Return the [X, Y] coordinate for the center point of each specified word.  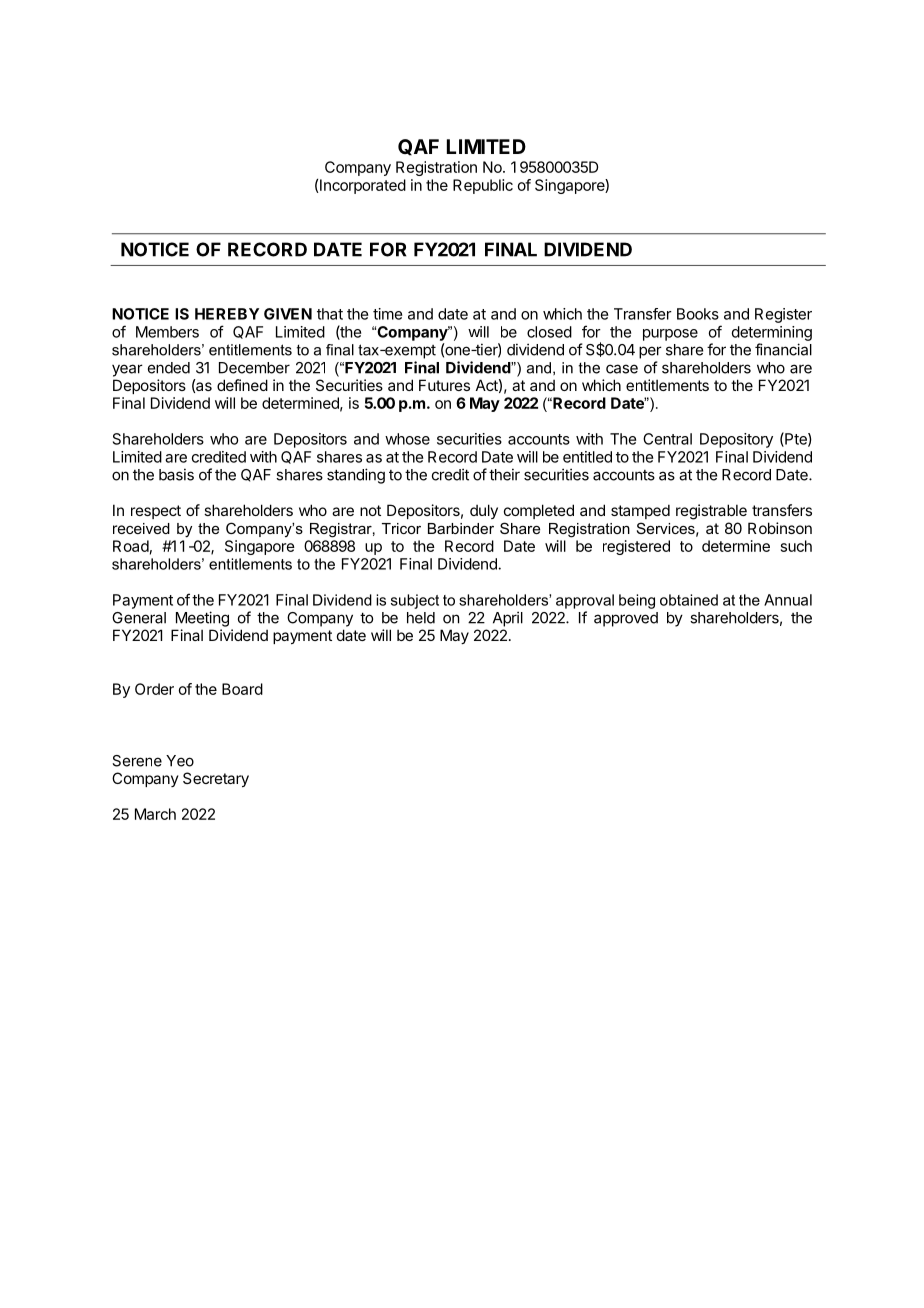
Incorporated [363, 186]
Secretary [216, 779]
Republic [483, 186]
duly [484, 511]
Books [698, 314]
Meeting [202, 619]
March [155, 814]
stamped [640, 511]
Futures [444, 385]
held [421, 618]
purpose [670, 335]
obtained [689, 600]
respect [156, 512]
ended [169, 368]
